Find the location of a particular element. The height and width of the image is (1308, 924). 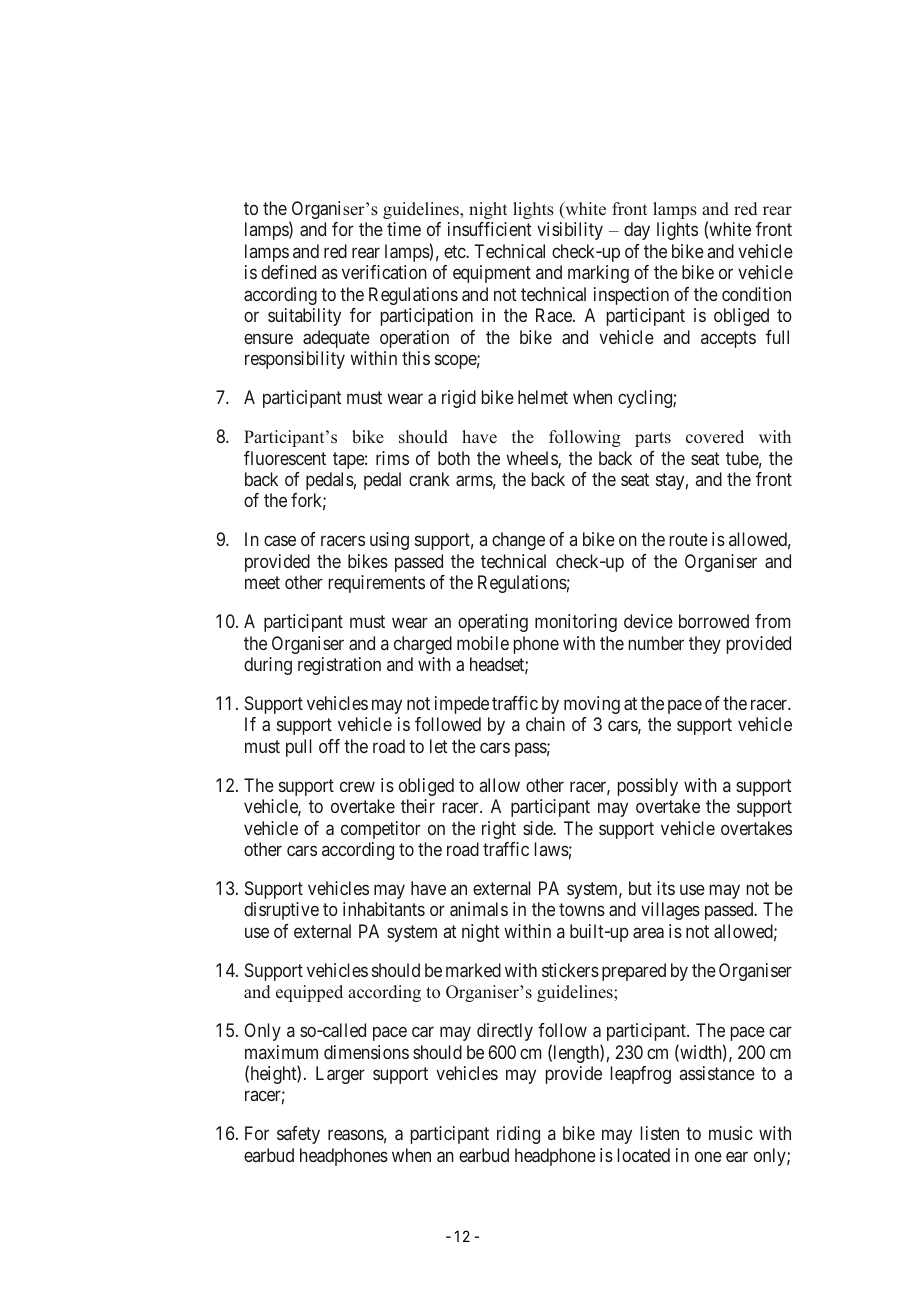

wheels is located at coordinates (532, 459).
